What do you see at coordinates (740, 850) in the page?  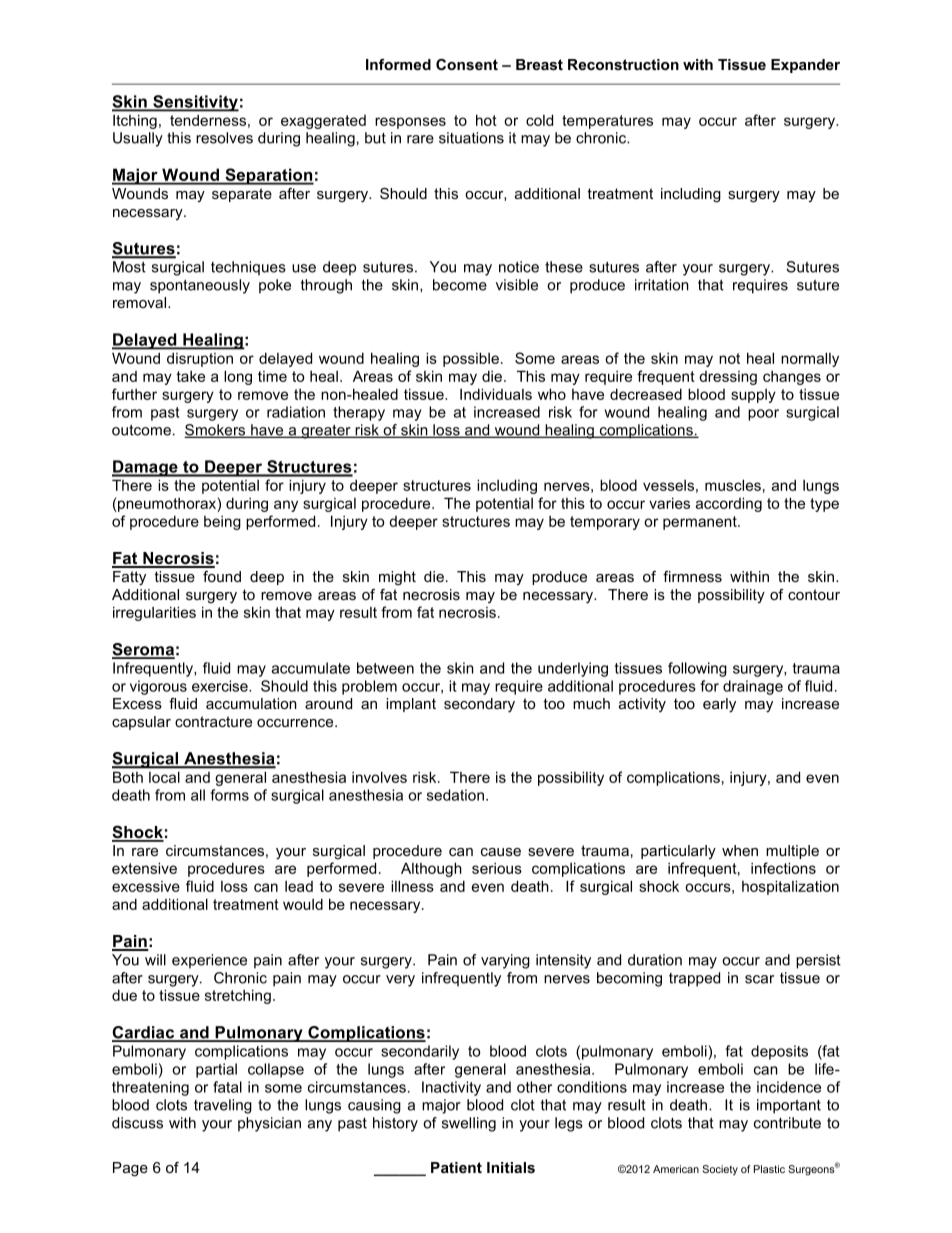 I see `when` at bounding box center [740, 850].
